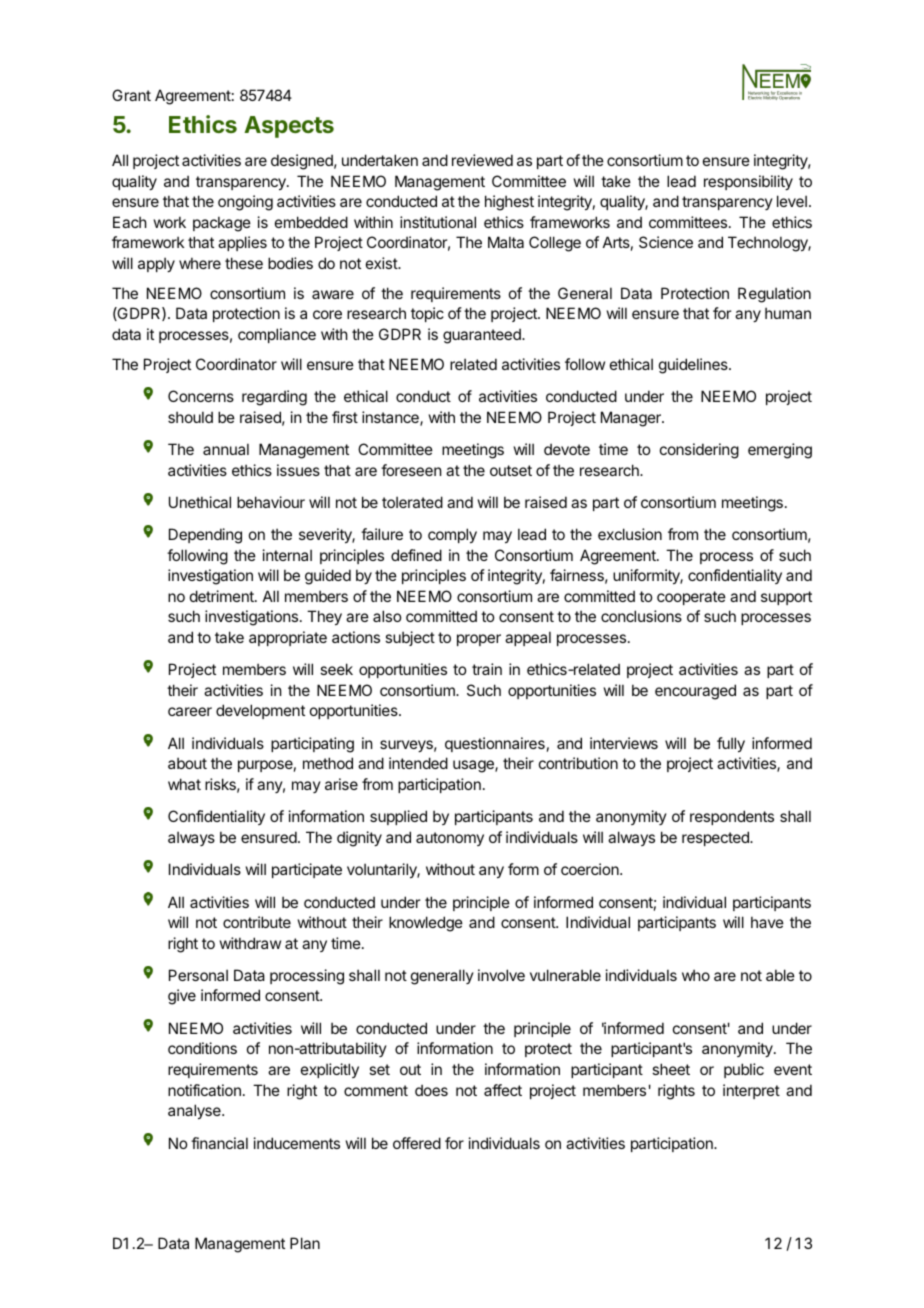 This page has width=924, height=1308. What do you see at coordinates (748, 182) in the page?
I see `responsibility` at bounding box center [748, 182].
